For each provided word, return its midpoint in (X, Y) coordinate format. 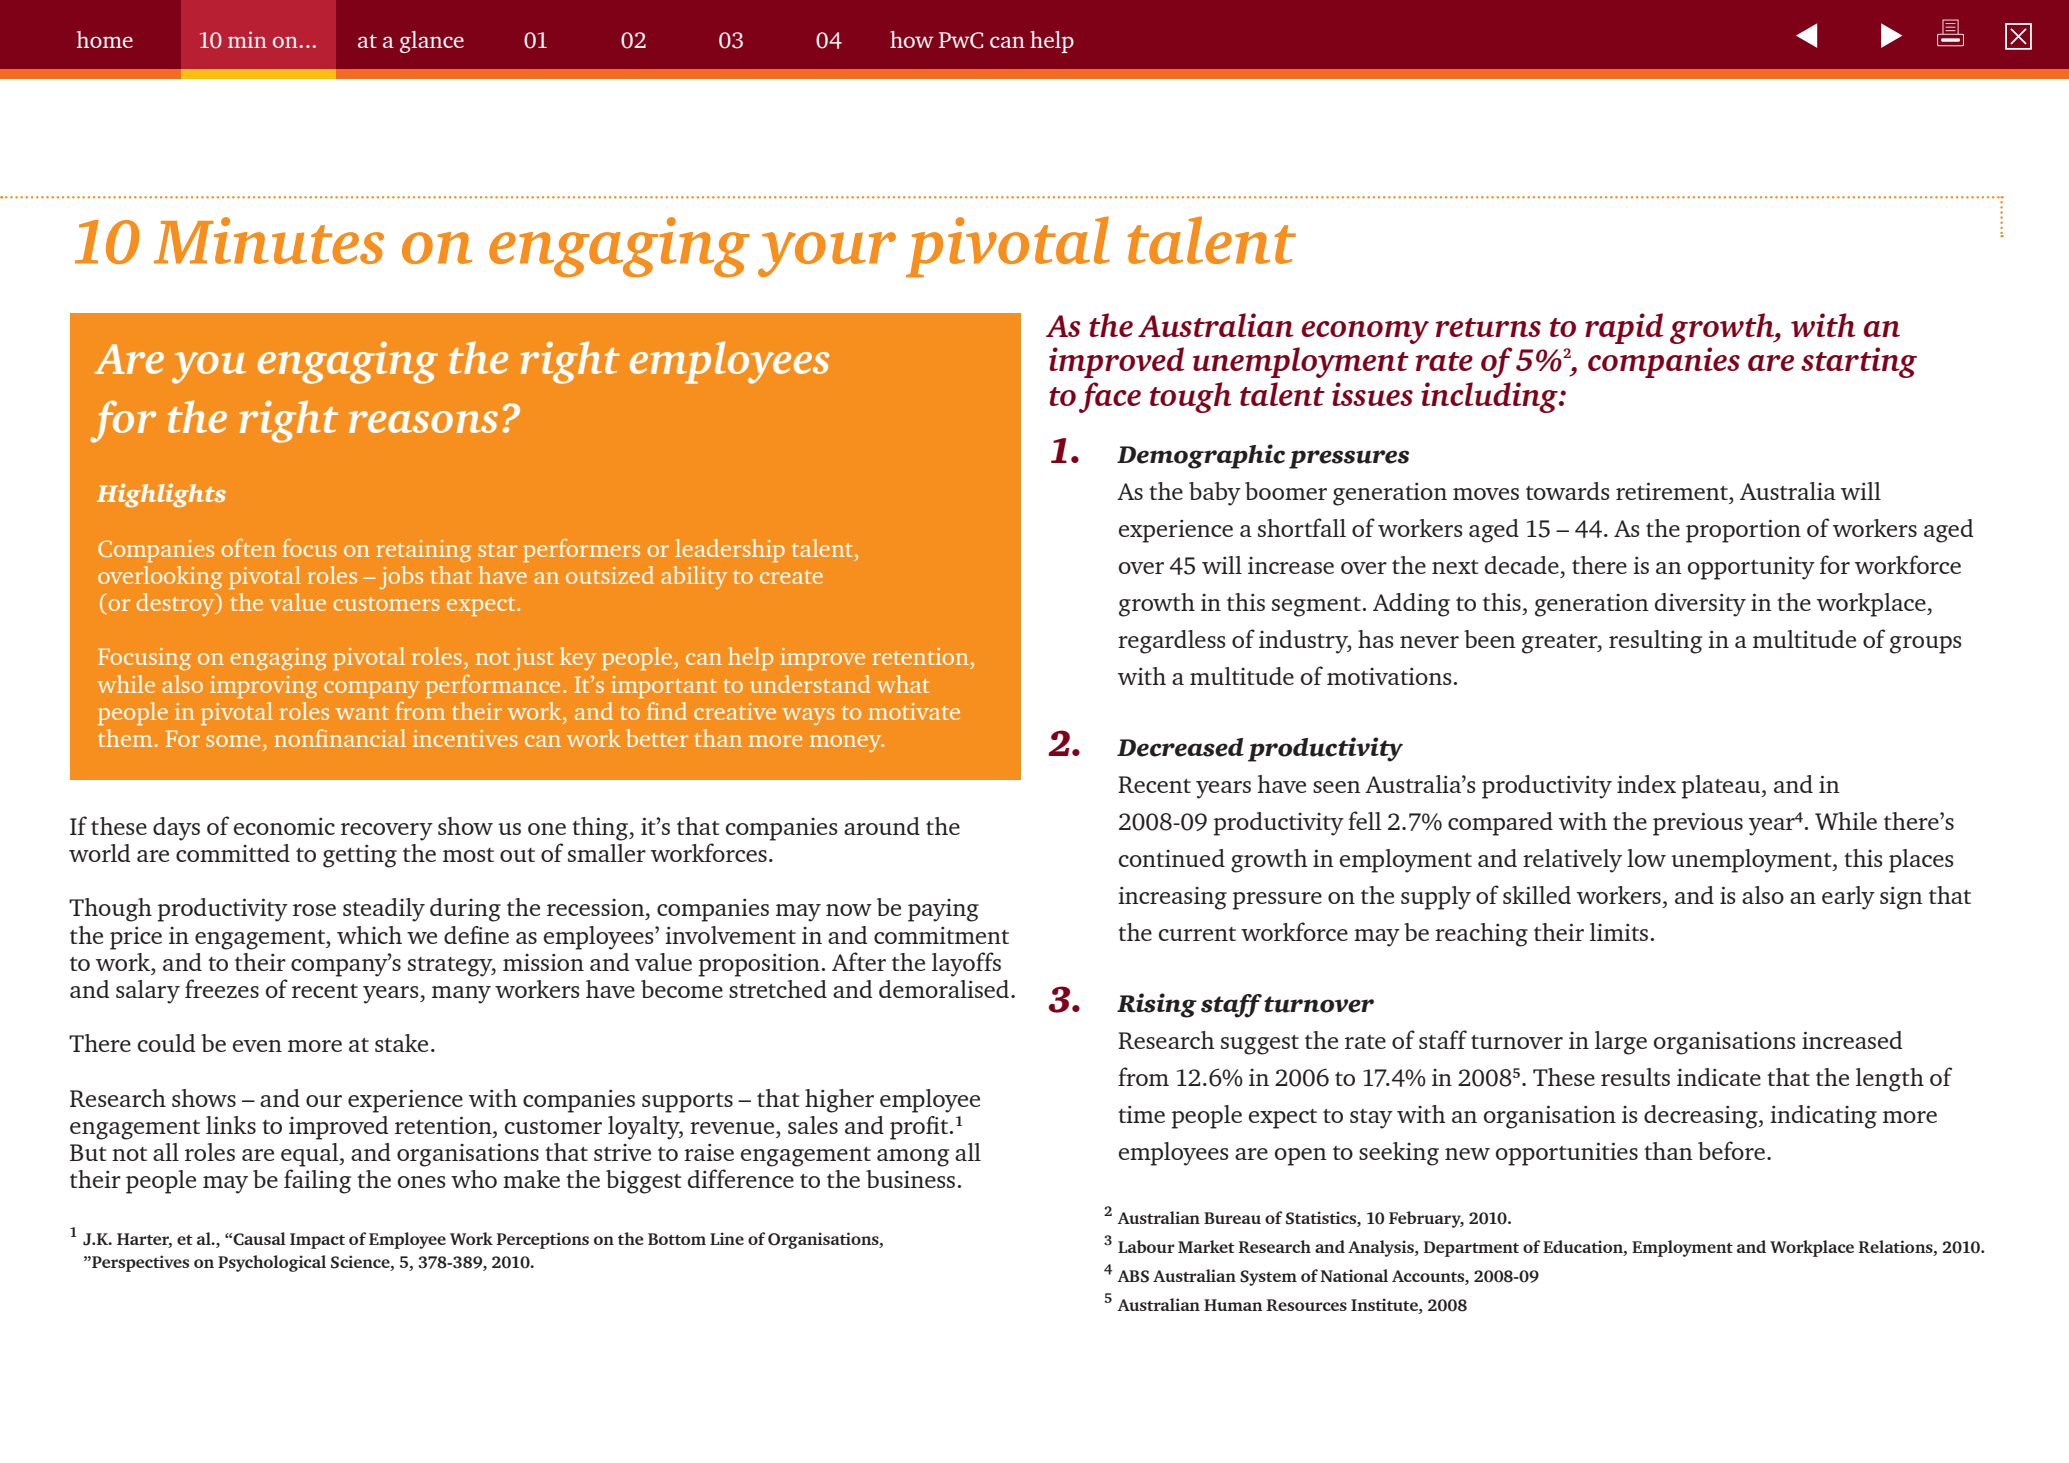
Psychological (272, 1263)
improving (263, 687)
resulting (1655, 642)
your (827, 254)
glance (432, 42)
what (903, 684)
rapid (1624, 328)
